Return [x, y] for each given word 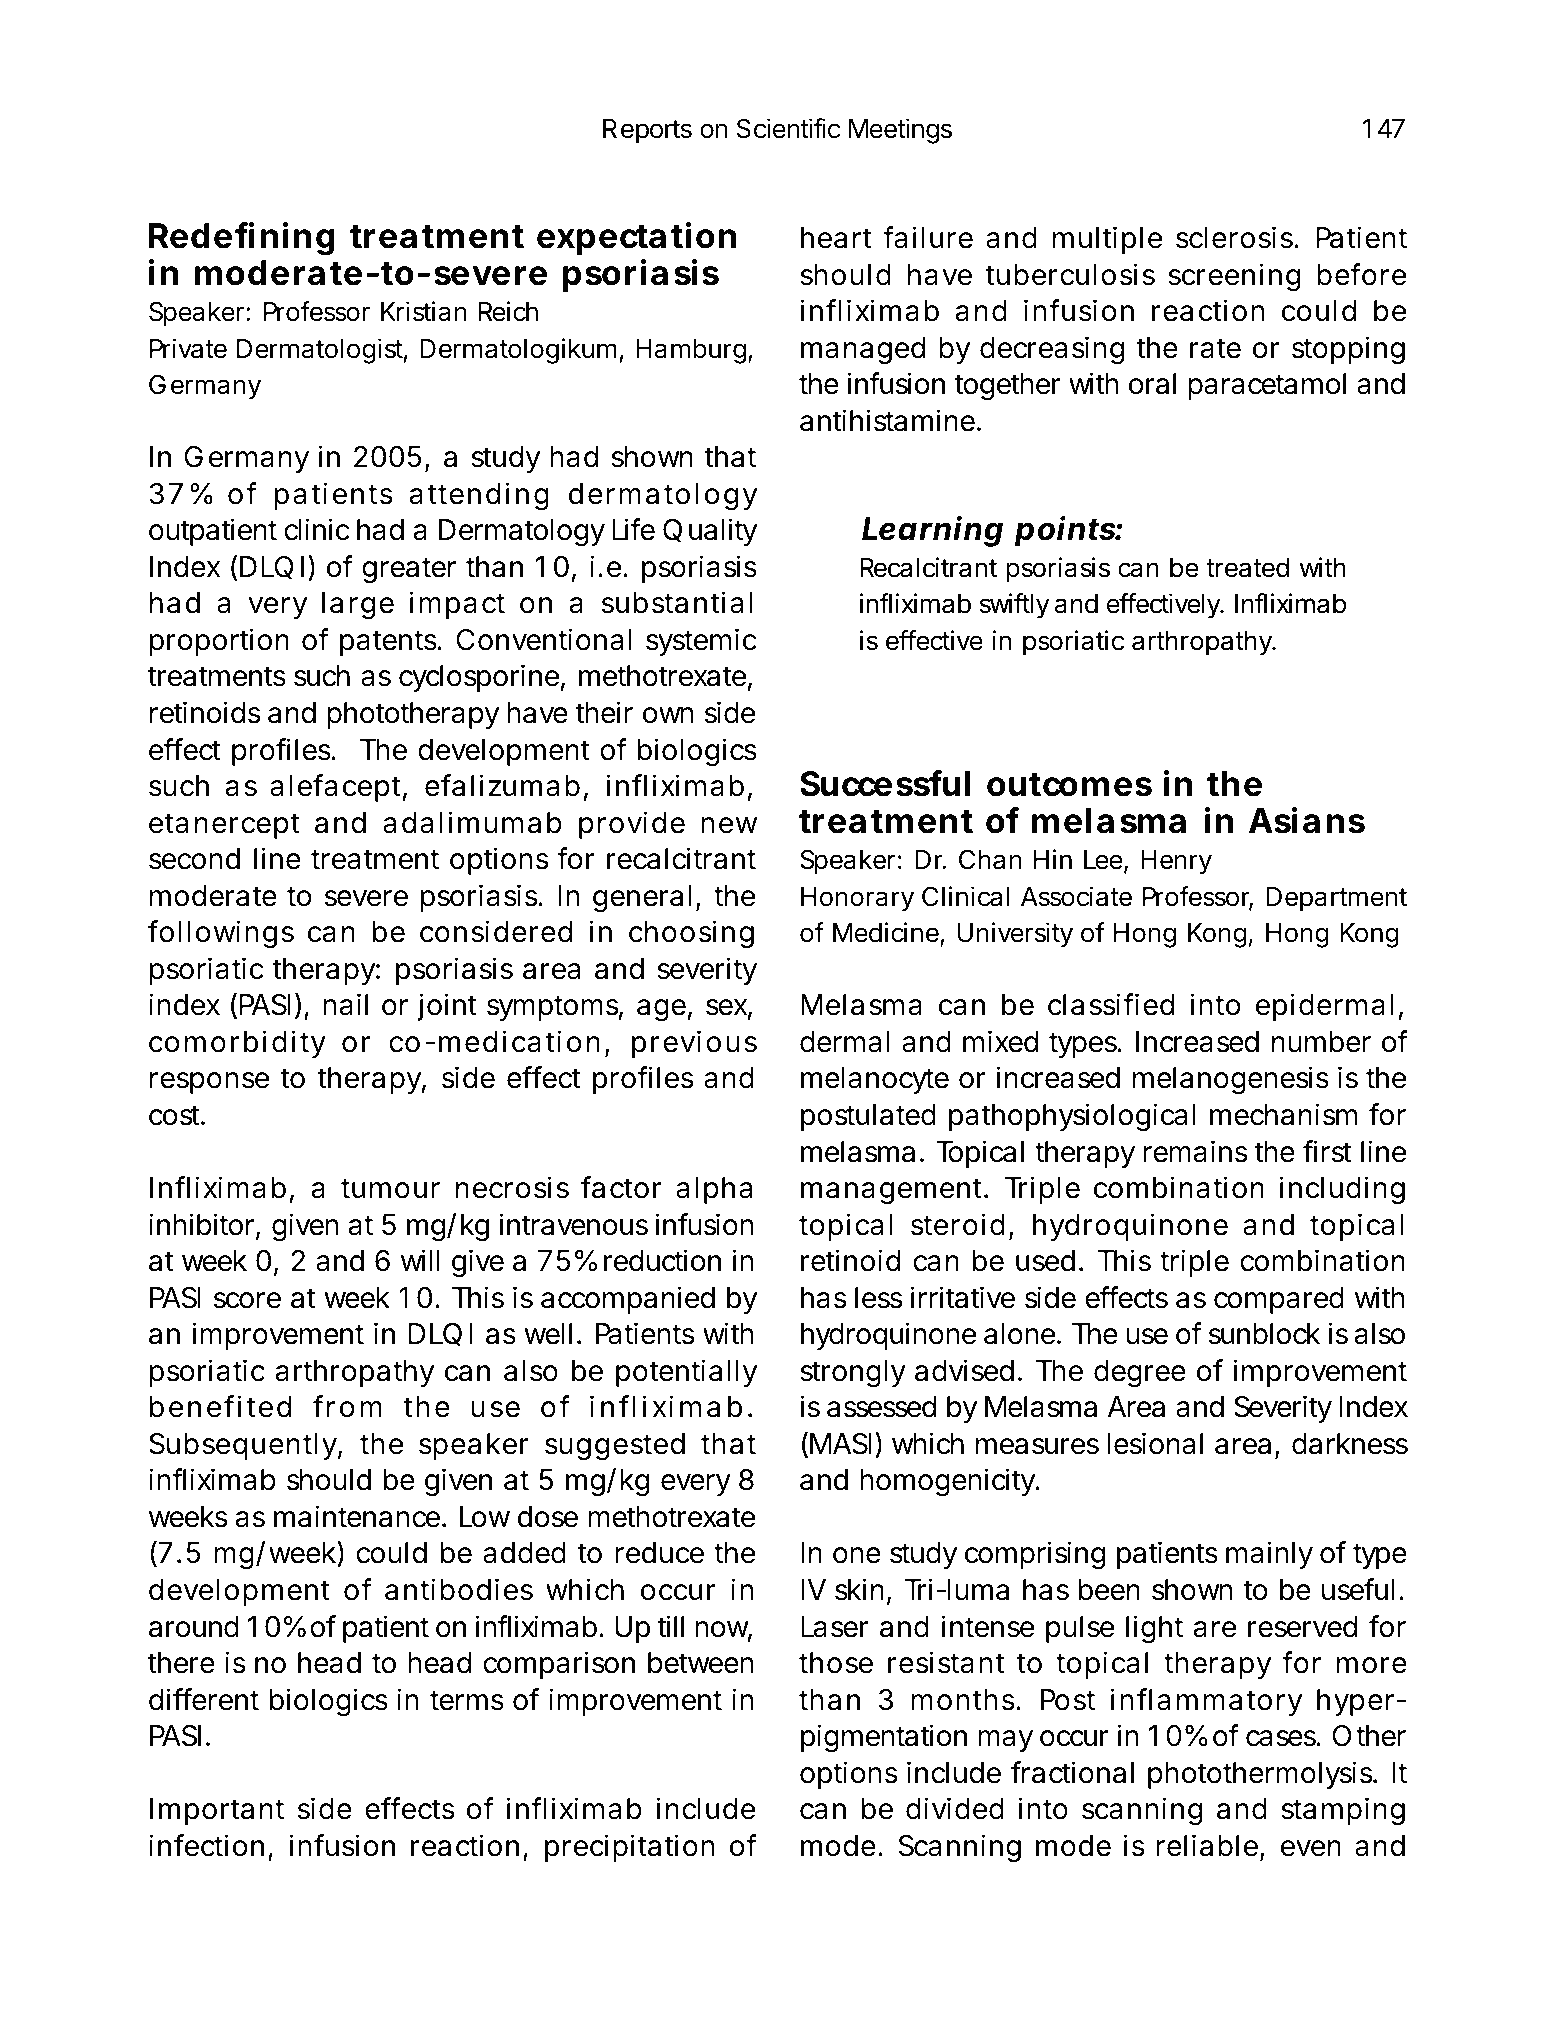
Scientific [788, 128]
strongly [853, 1373]
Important [217, 1811]
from [347, 1406]
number [1321, 1042]
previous [694, 1044]
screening [1234, 277]
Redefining [242, 239]
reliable [1207, 1845]
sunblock [1264, 1334]
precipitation [630, 1848]
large [358, 605]
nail [345, 1004]
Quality [710, 532]
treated [1247, 568]
